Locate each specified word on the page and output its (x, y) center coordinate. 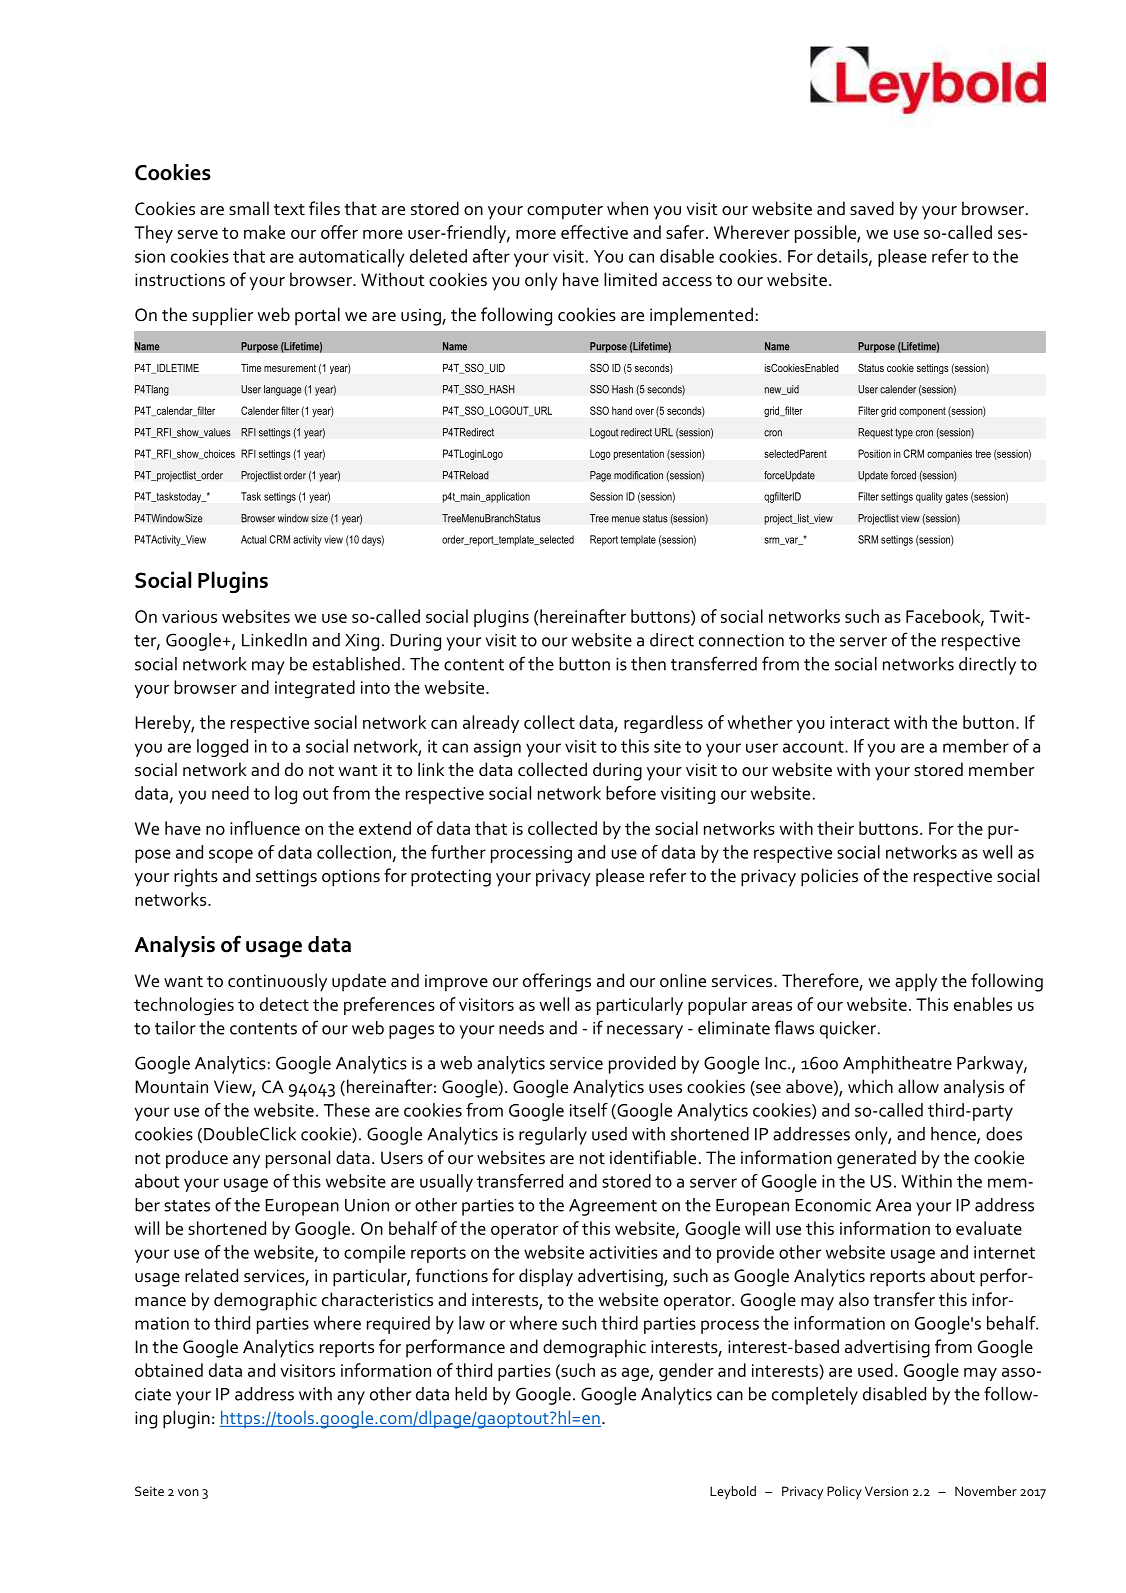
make (264, 232)
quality (929, 497)
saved (872, 208)
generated (876, 1159)
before (631, 793)
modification (638, 475)
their (835, 828)
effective (594, 232)
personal (298, 1159)
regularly (553, 1136)
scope (231, 856)
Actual (253, 539)
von (188, 1492)
